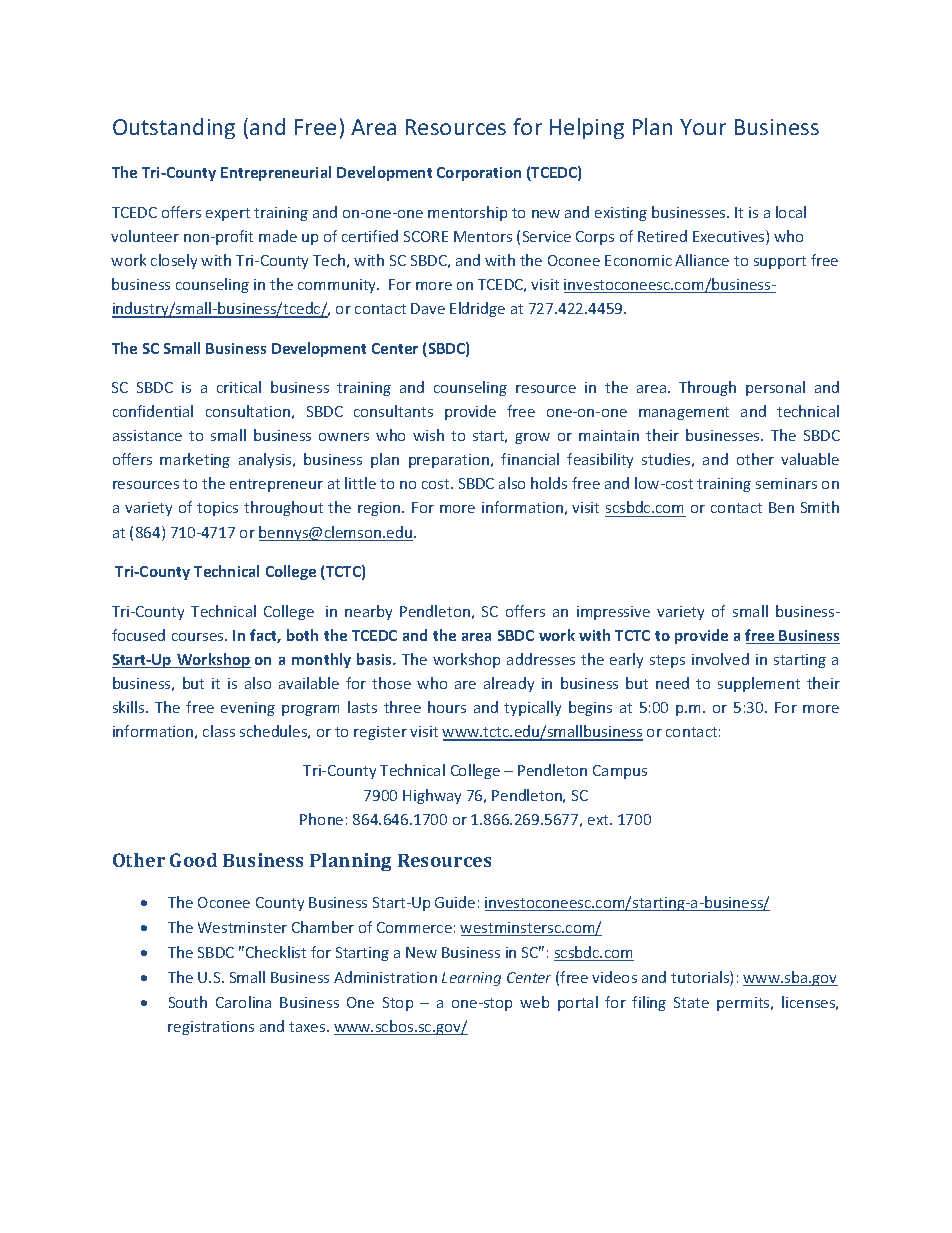 The height and width of the screenshot is (1233, 952). What do you see at coordinates (368, 612) in the screenshot?
I see `nearby` at bounding box center [368, 612].
